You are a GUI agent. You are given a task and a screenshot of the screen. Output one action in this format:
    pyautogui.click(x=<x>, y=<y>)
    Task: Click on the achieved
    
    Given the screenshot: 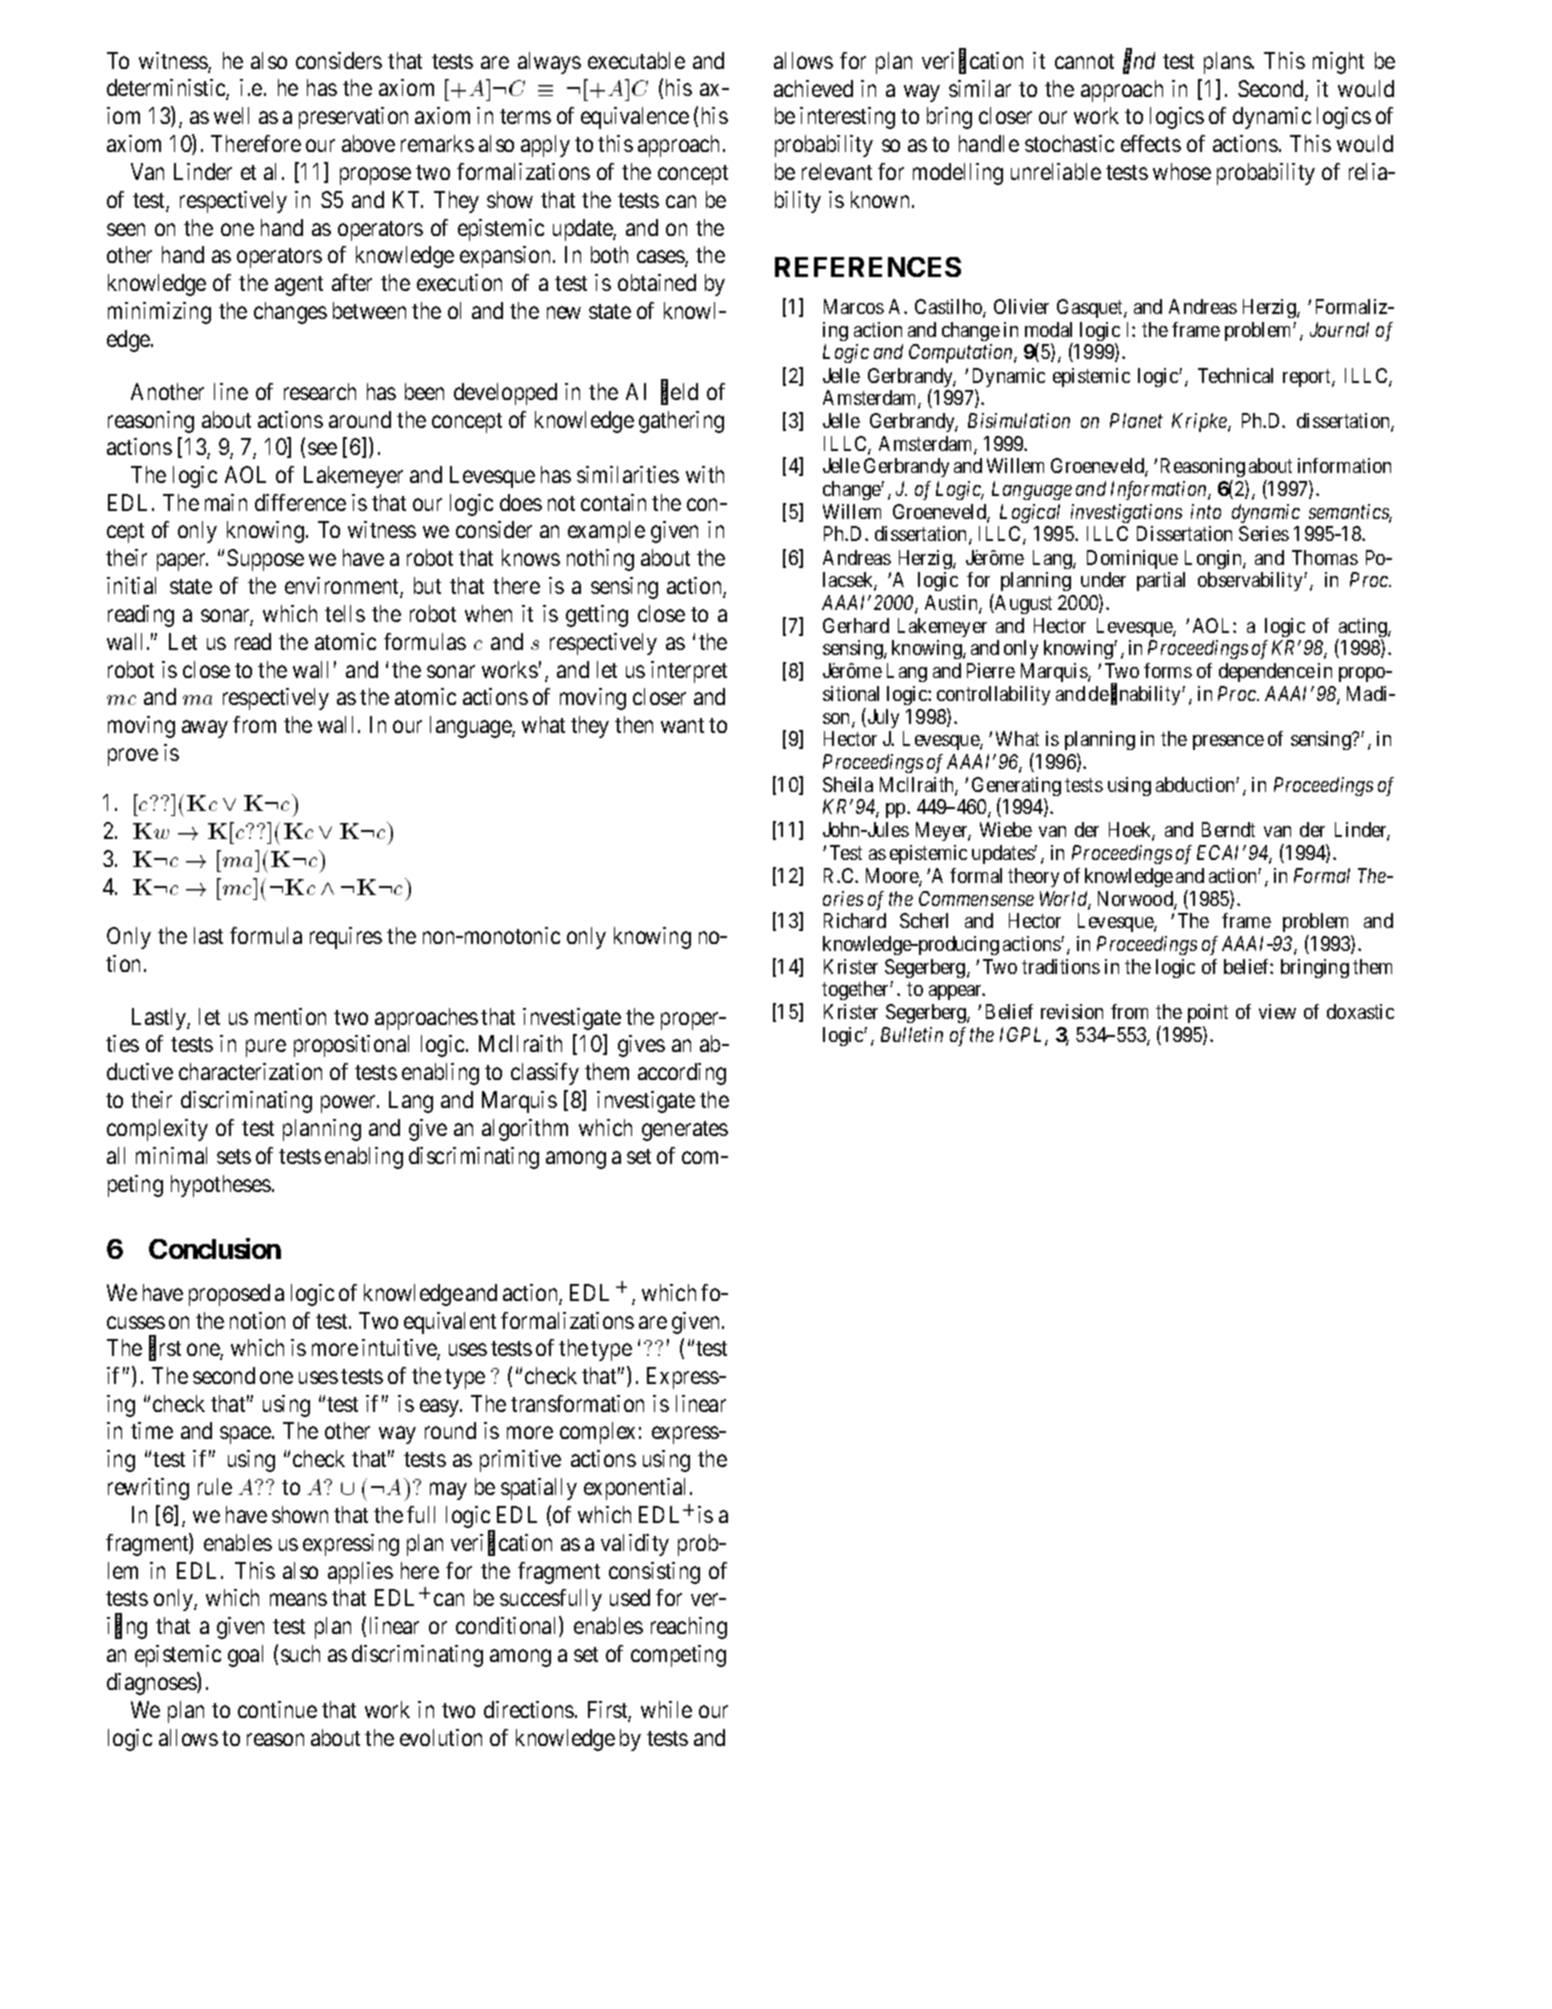 What is the action you would take?
    pyautogui.click(x=813, y=88)
